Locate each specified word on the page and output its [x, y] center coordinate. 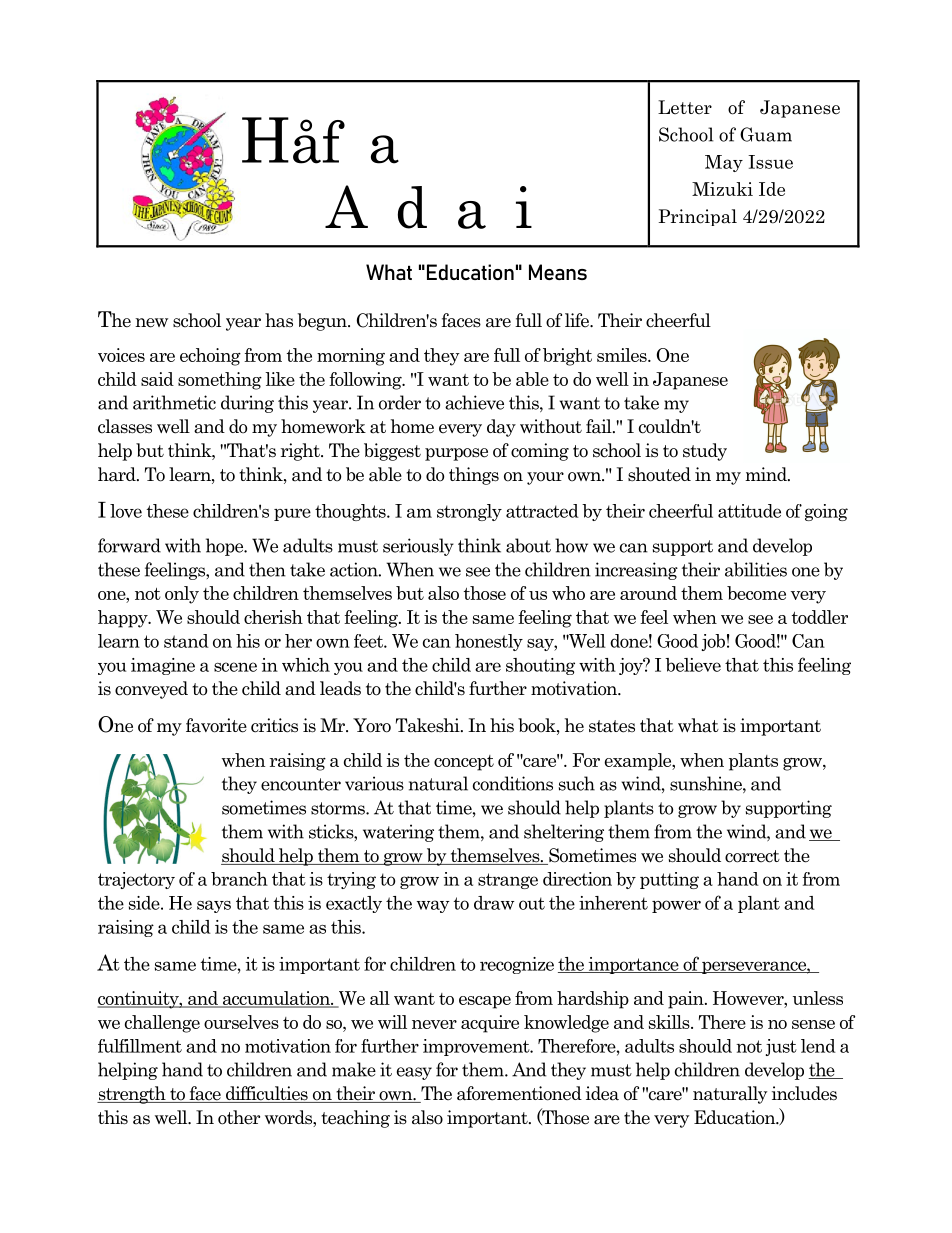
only [182, 595]
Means [558, 272]
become [756, 593]
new [151, 323]
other [239, 1117]
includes [804, 1093]
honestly [489, 642]
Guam [766, 134]
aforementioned [519, 1093]
